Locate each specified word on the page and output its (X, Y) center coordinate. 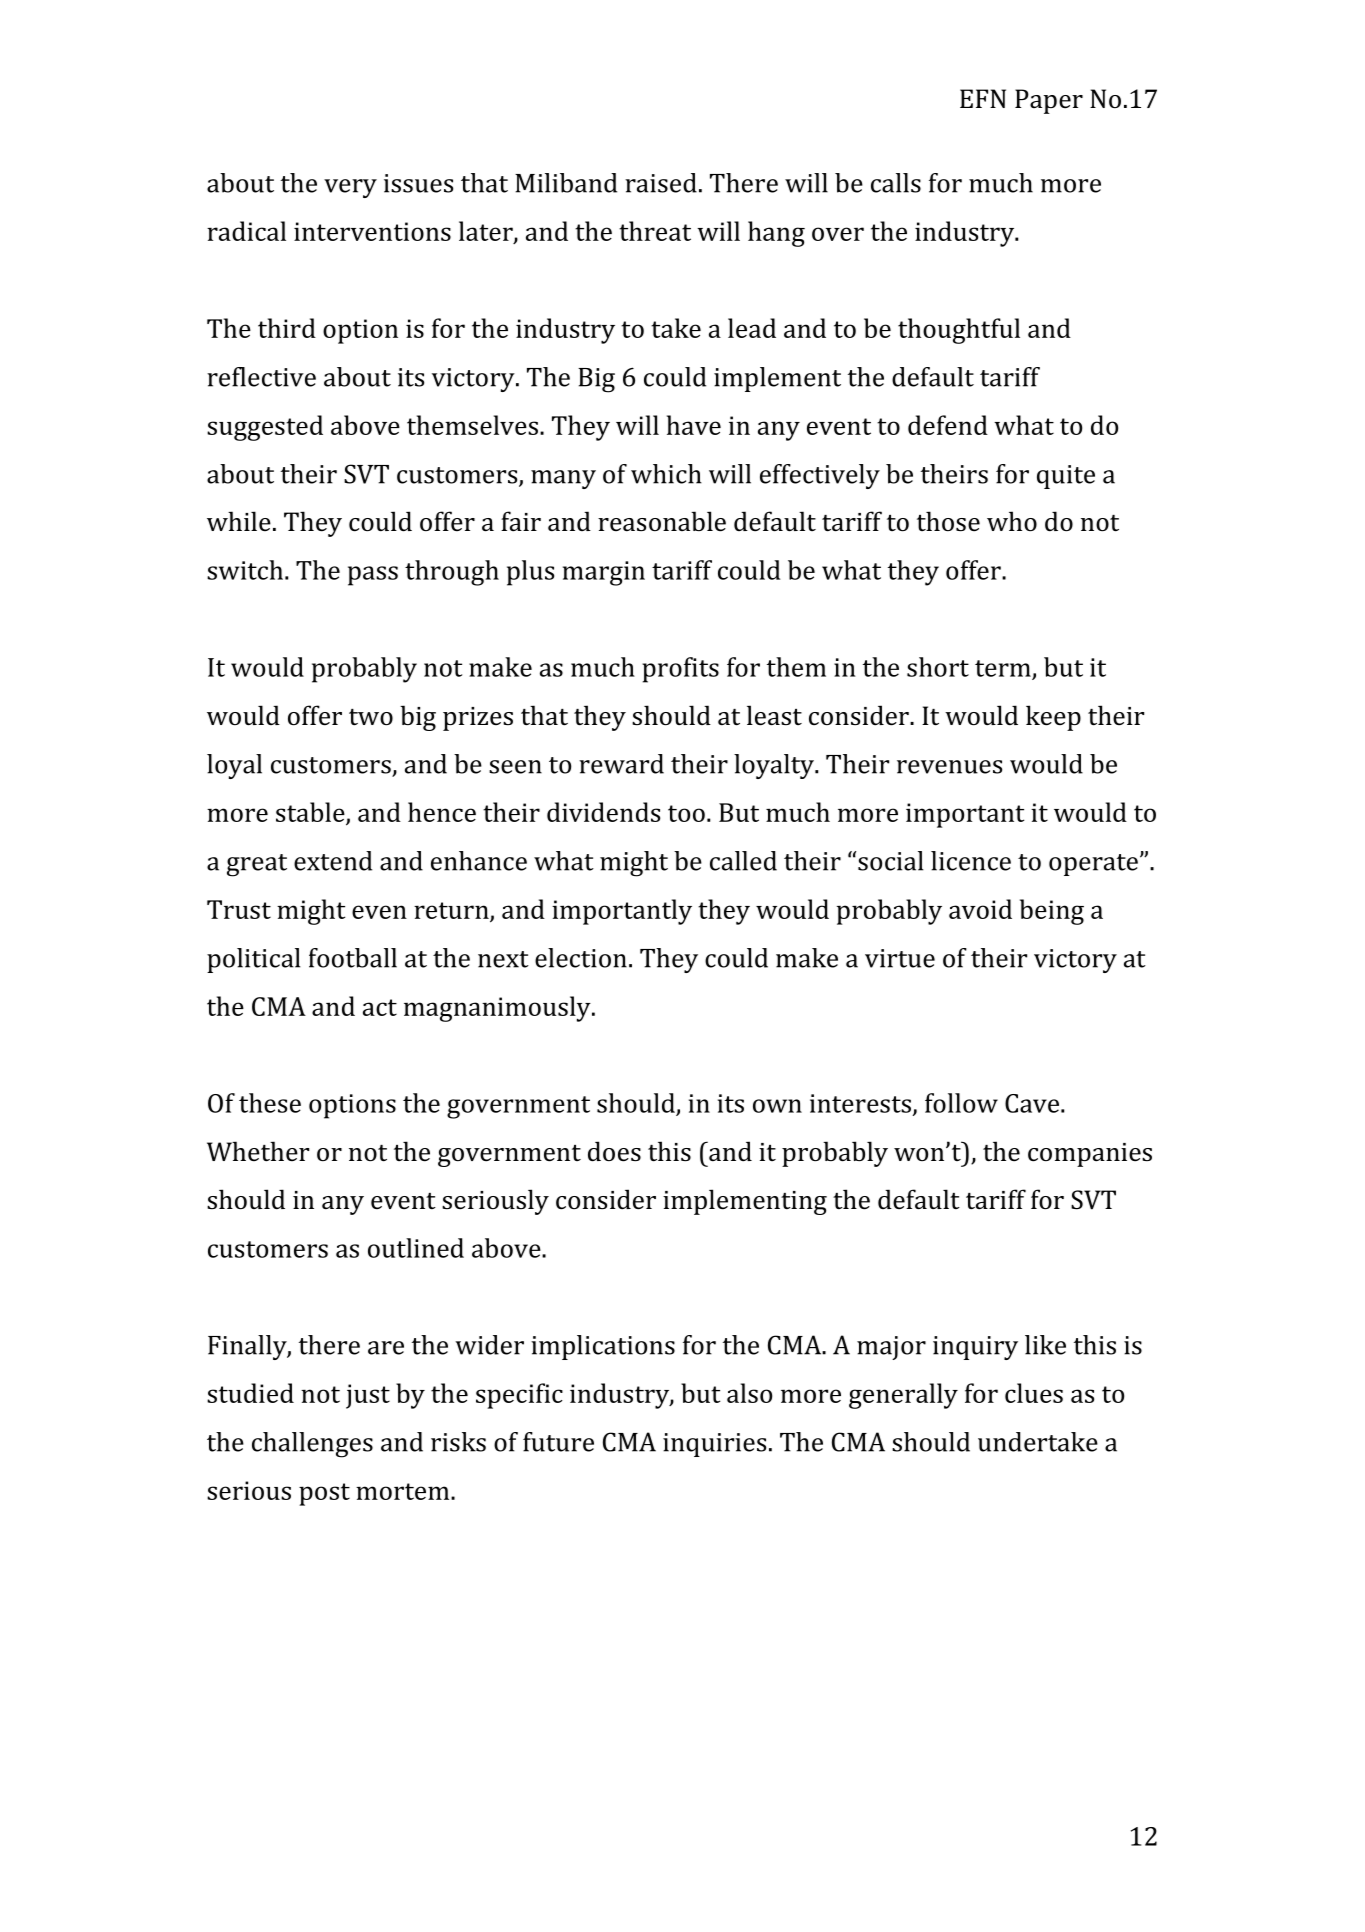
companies (1090, 1155)
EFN (983, 98)
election (581, 958)
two (371, 717)
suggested (265, 428)
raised (661, 183)
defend (948, 425)
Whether (258, 1151)
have (694, 425)
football (353, 958)
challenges (312, 1445)
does (614, 1151)
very (350, 188)
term (1003, 668)
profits (680, 670)
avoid (980, 909)
